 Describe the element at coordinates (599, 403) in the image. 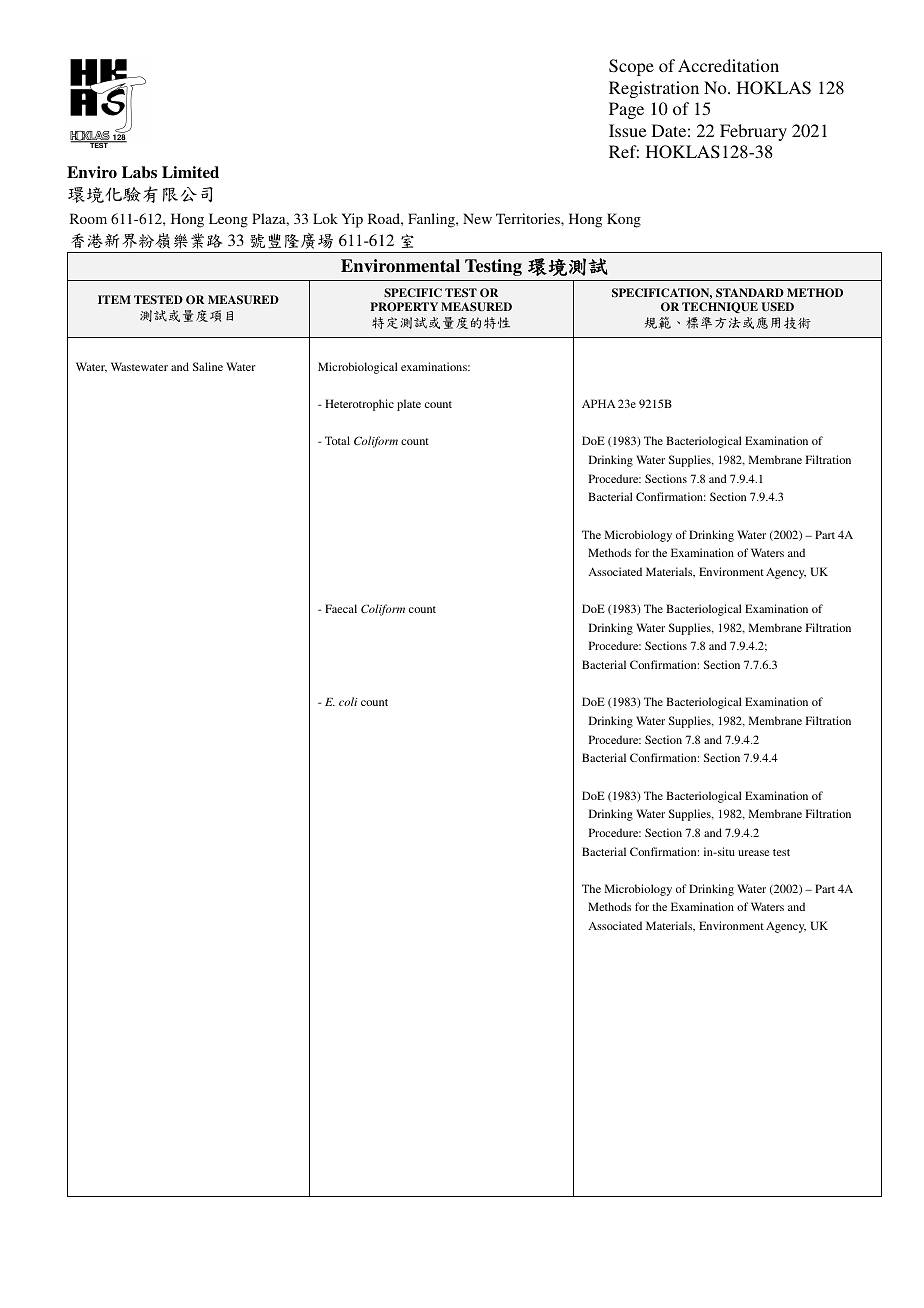

I see `APHA` at that location.
